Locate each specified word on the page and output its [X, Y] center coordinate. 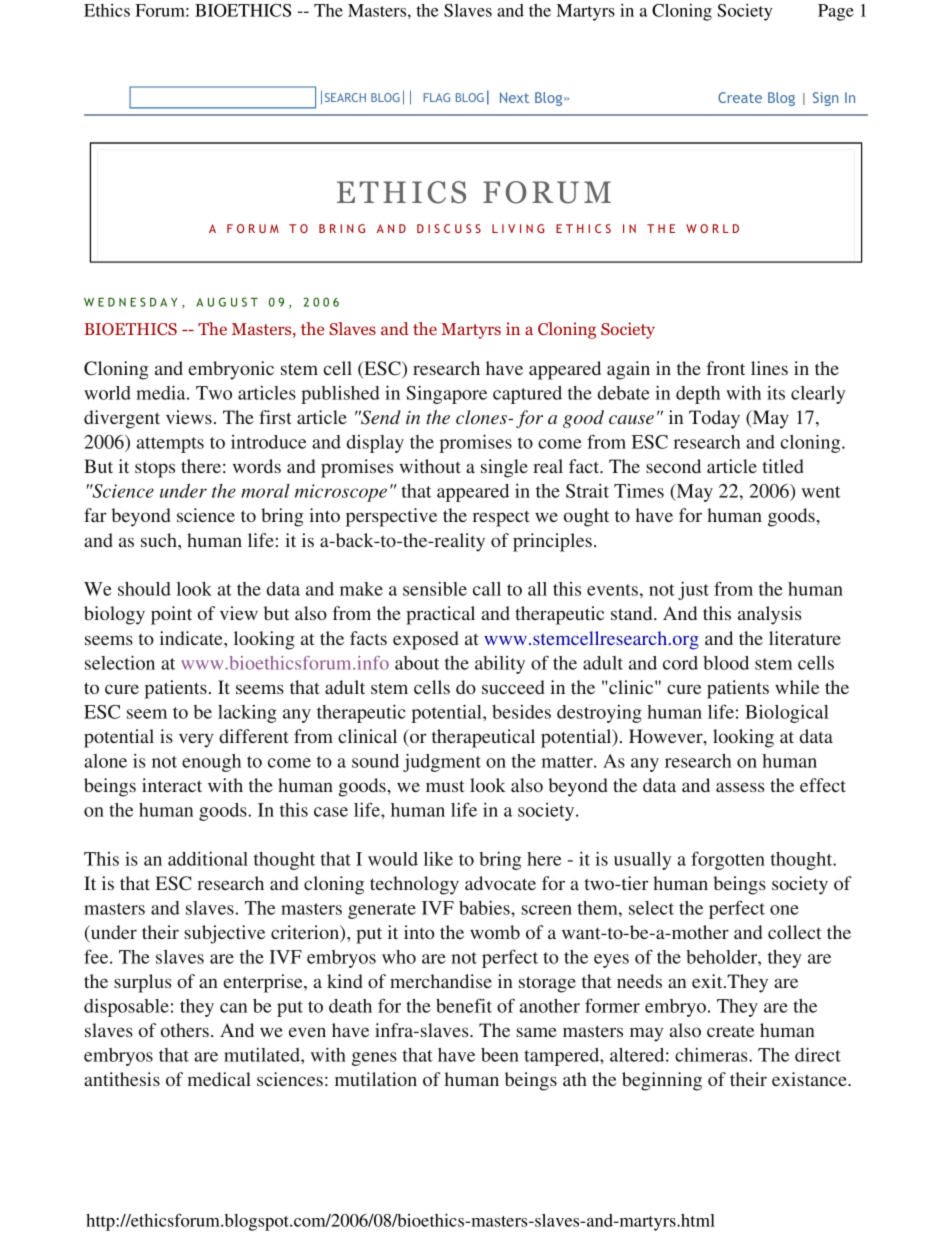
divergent [122, 419]
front [725, 368]
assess [740, 787]
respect [501, 519]
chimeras [712, 1055]
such [160, 540]
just [693, 590]
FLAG [436, 97]
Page [836, 12]
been [500, 1055]
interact [172, 785]
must [445, 786]
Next [514, 97]
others [185, 1030]
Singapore [446, 394]
